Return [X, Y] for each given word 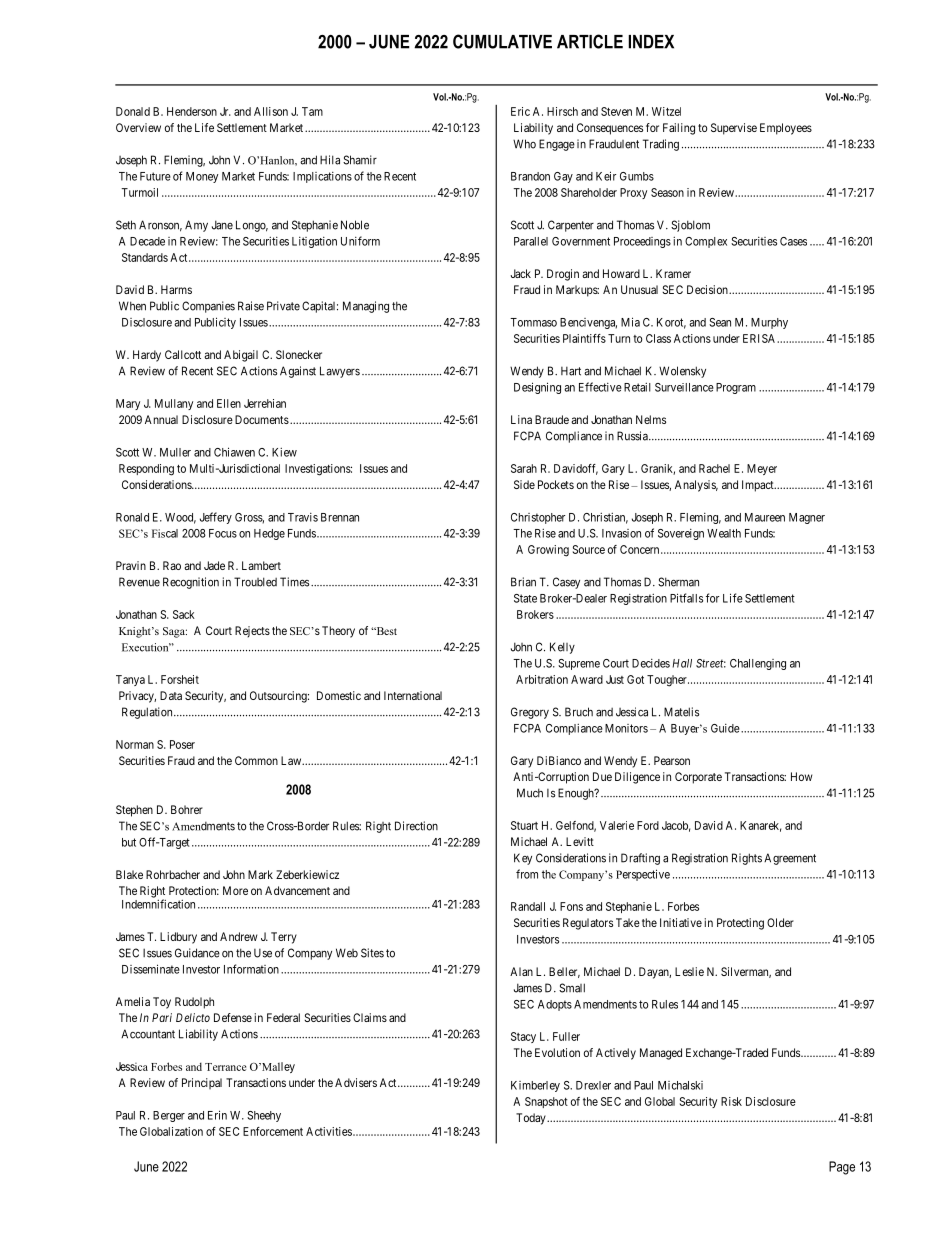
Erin [217, 1115]
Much [530, 793]
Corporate [698, 778]
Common [256, 760]
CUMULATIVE [502, 41]
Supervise [734, 129]
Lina [521, 419]
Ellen [229, 403]
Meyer [762, 469]
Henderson [192, 111]
